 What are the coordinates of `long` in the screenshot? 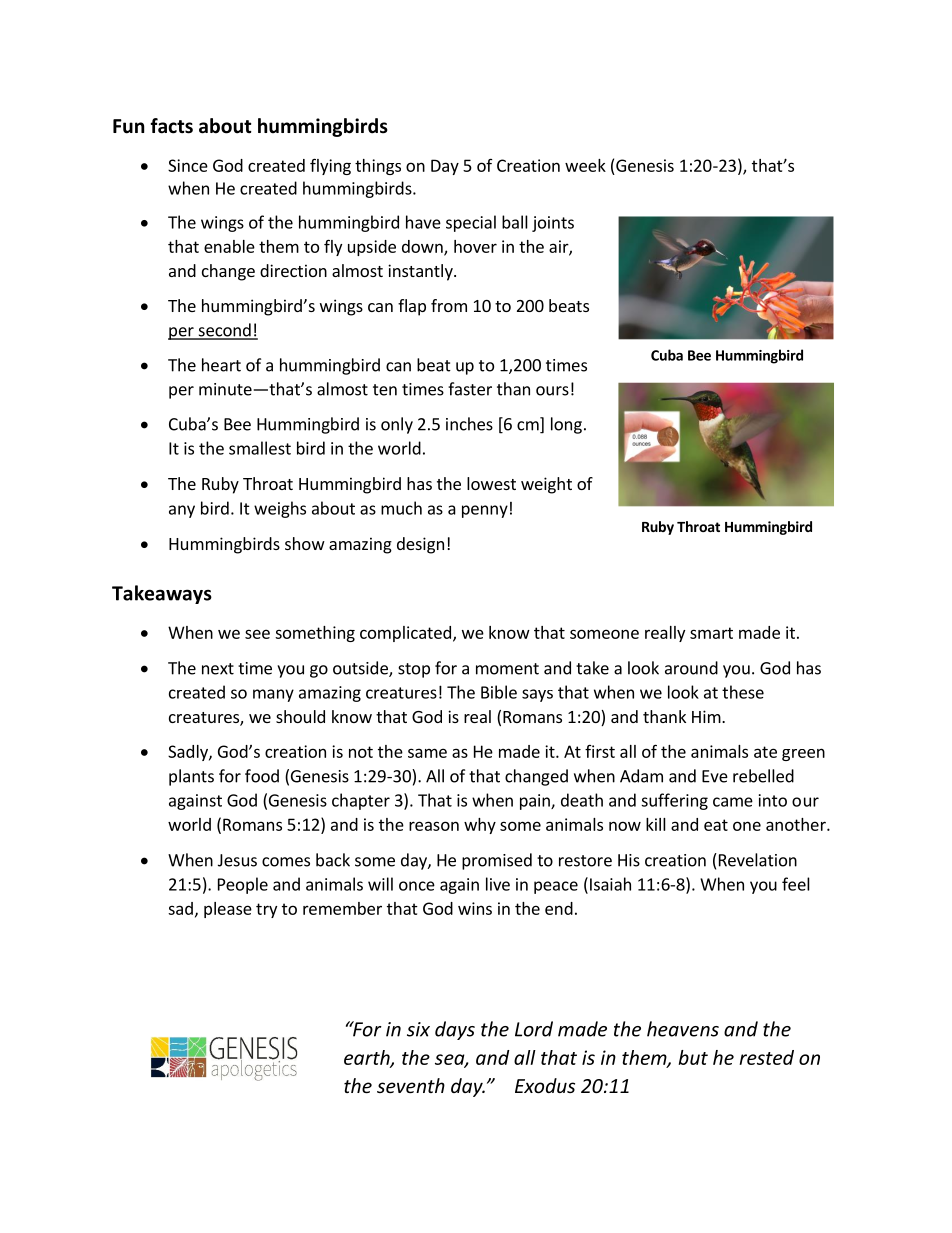 It's located at (566, 425).
